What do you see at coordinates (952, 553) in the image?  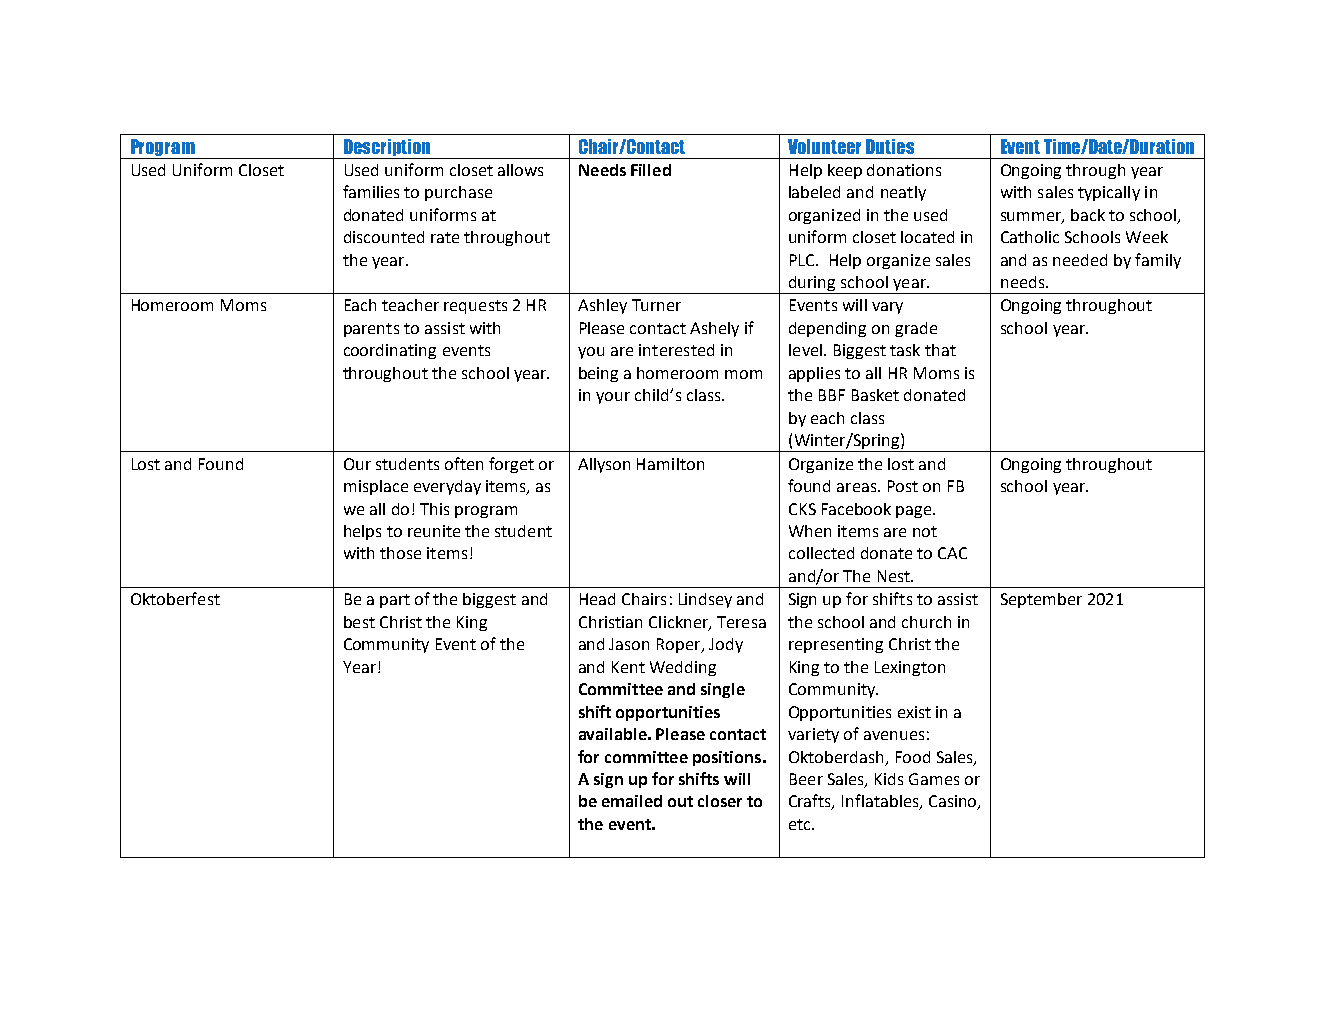 I see `CAC` at bounding box center [952, 553].
